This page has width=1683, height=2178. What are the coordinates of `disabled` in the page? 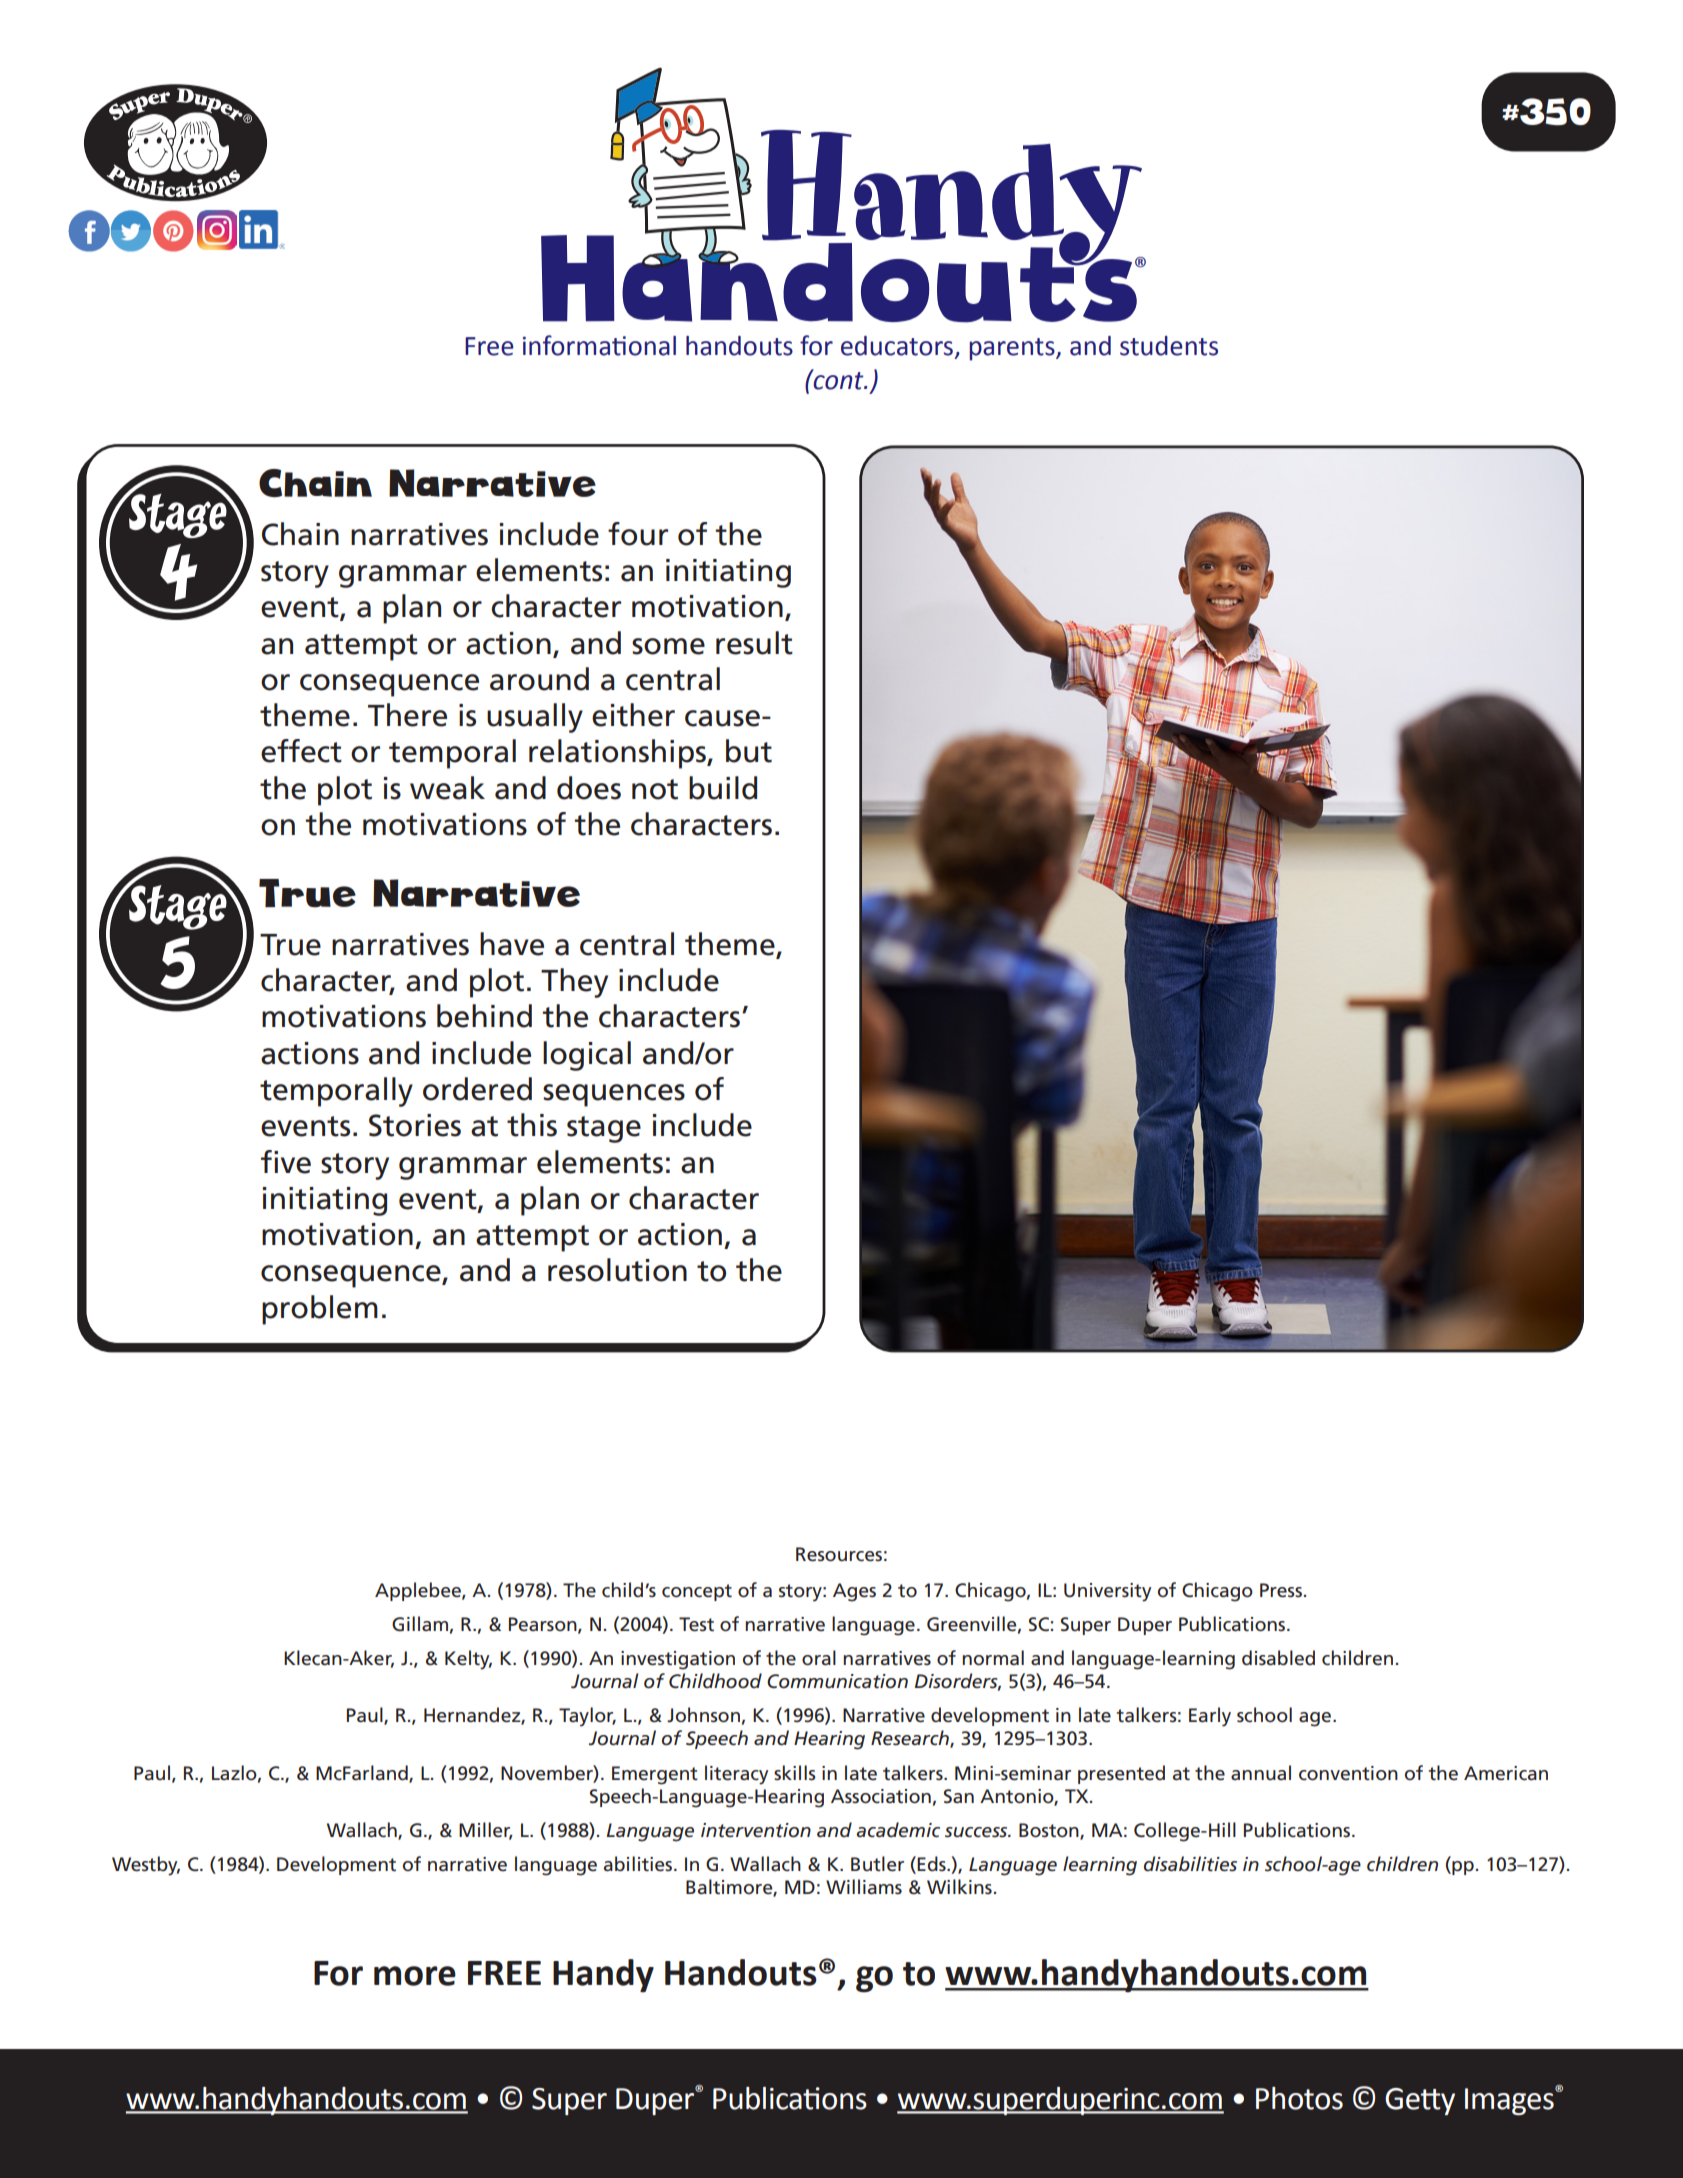 It's located at (1278, 1658).
